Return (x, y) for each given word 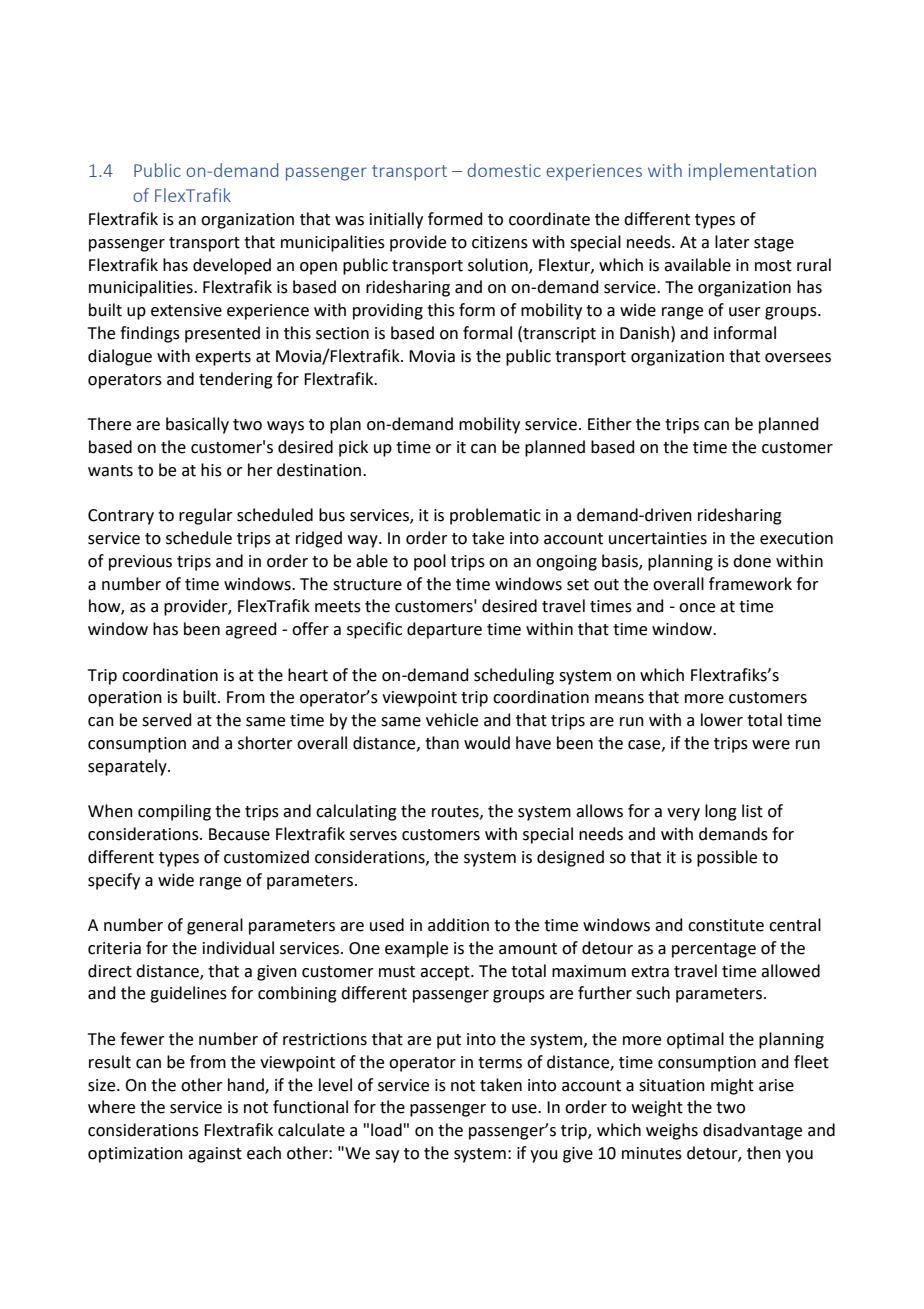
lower (722, 720)
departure (444, 630)
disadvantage (752, 1131)
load (386, 1130)
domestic (504, 170)
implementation (752, 172)
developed (232, 266)
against (215, 1155)
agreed (251, 630)
